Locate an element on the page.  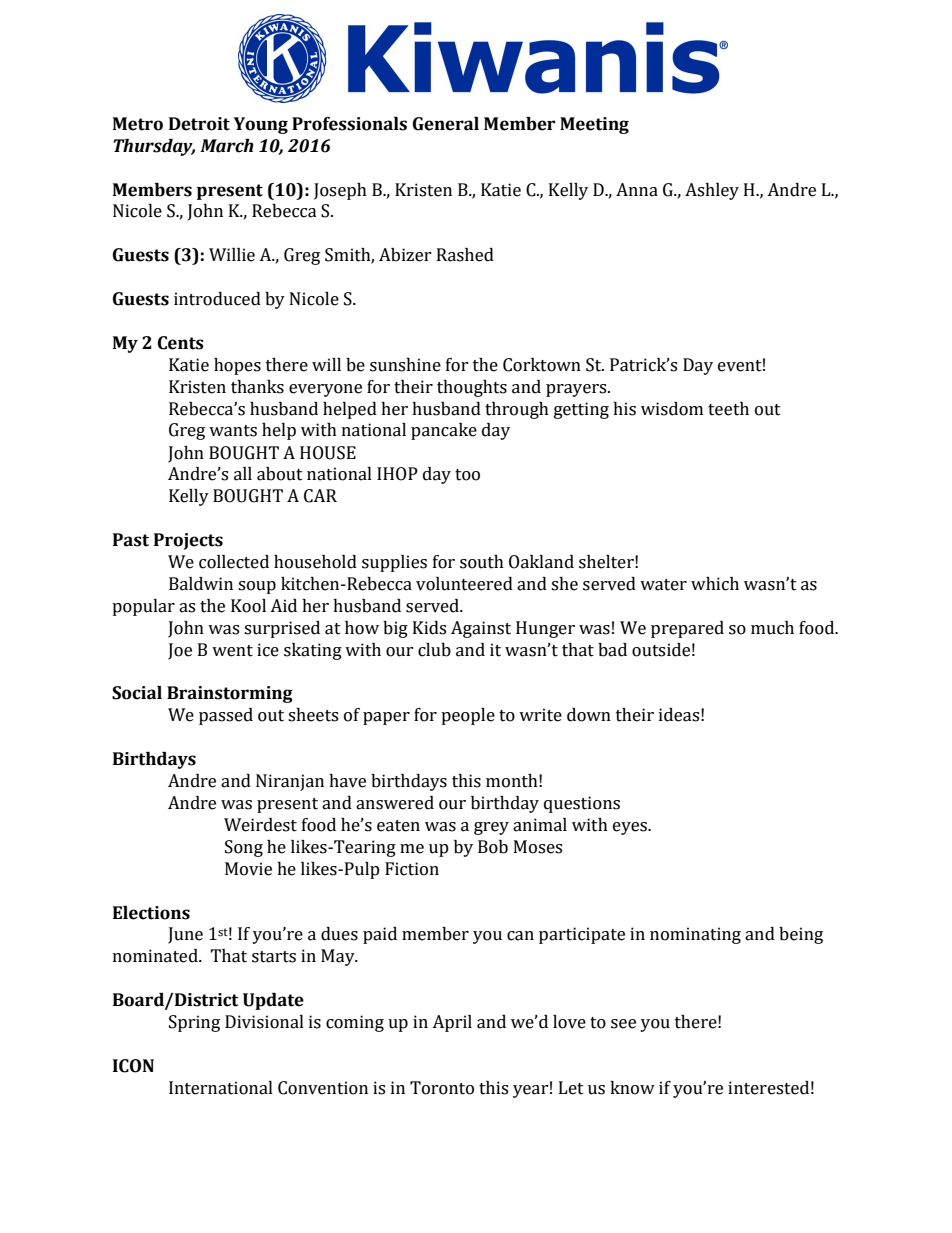
Baldwin is located at coordinates (201, 584).
